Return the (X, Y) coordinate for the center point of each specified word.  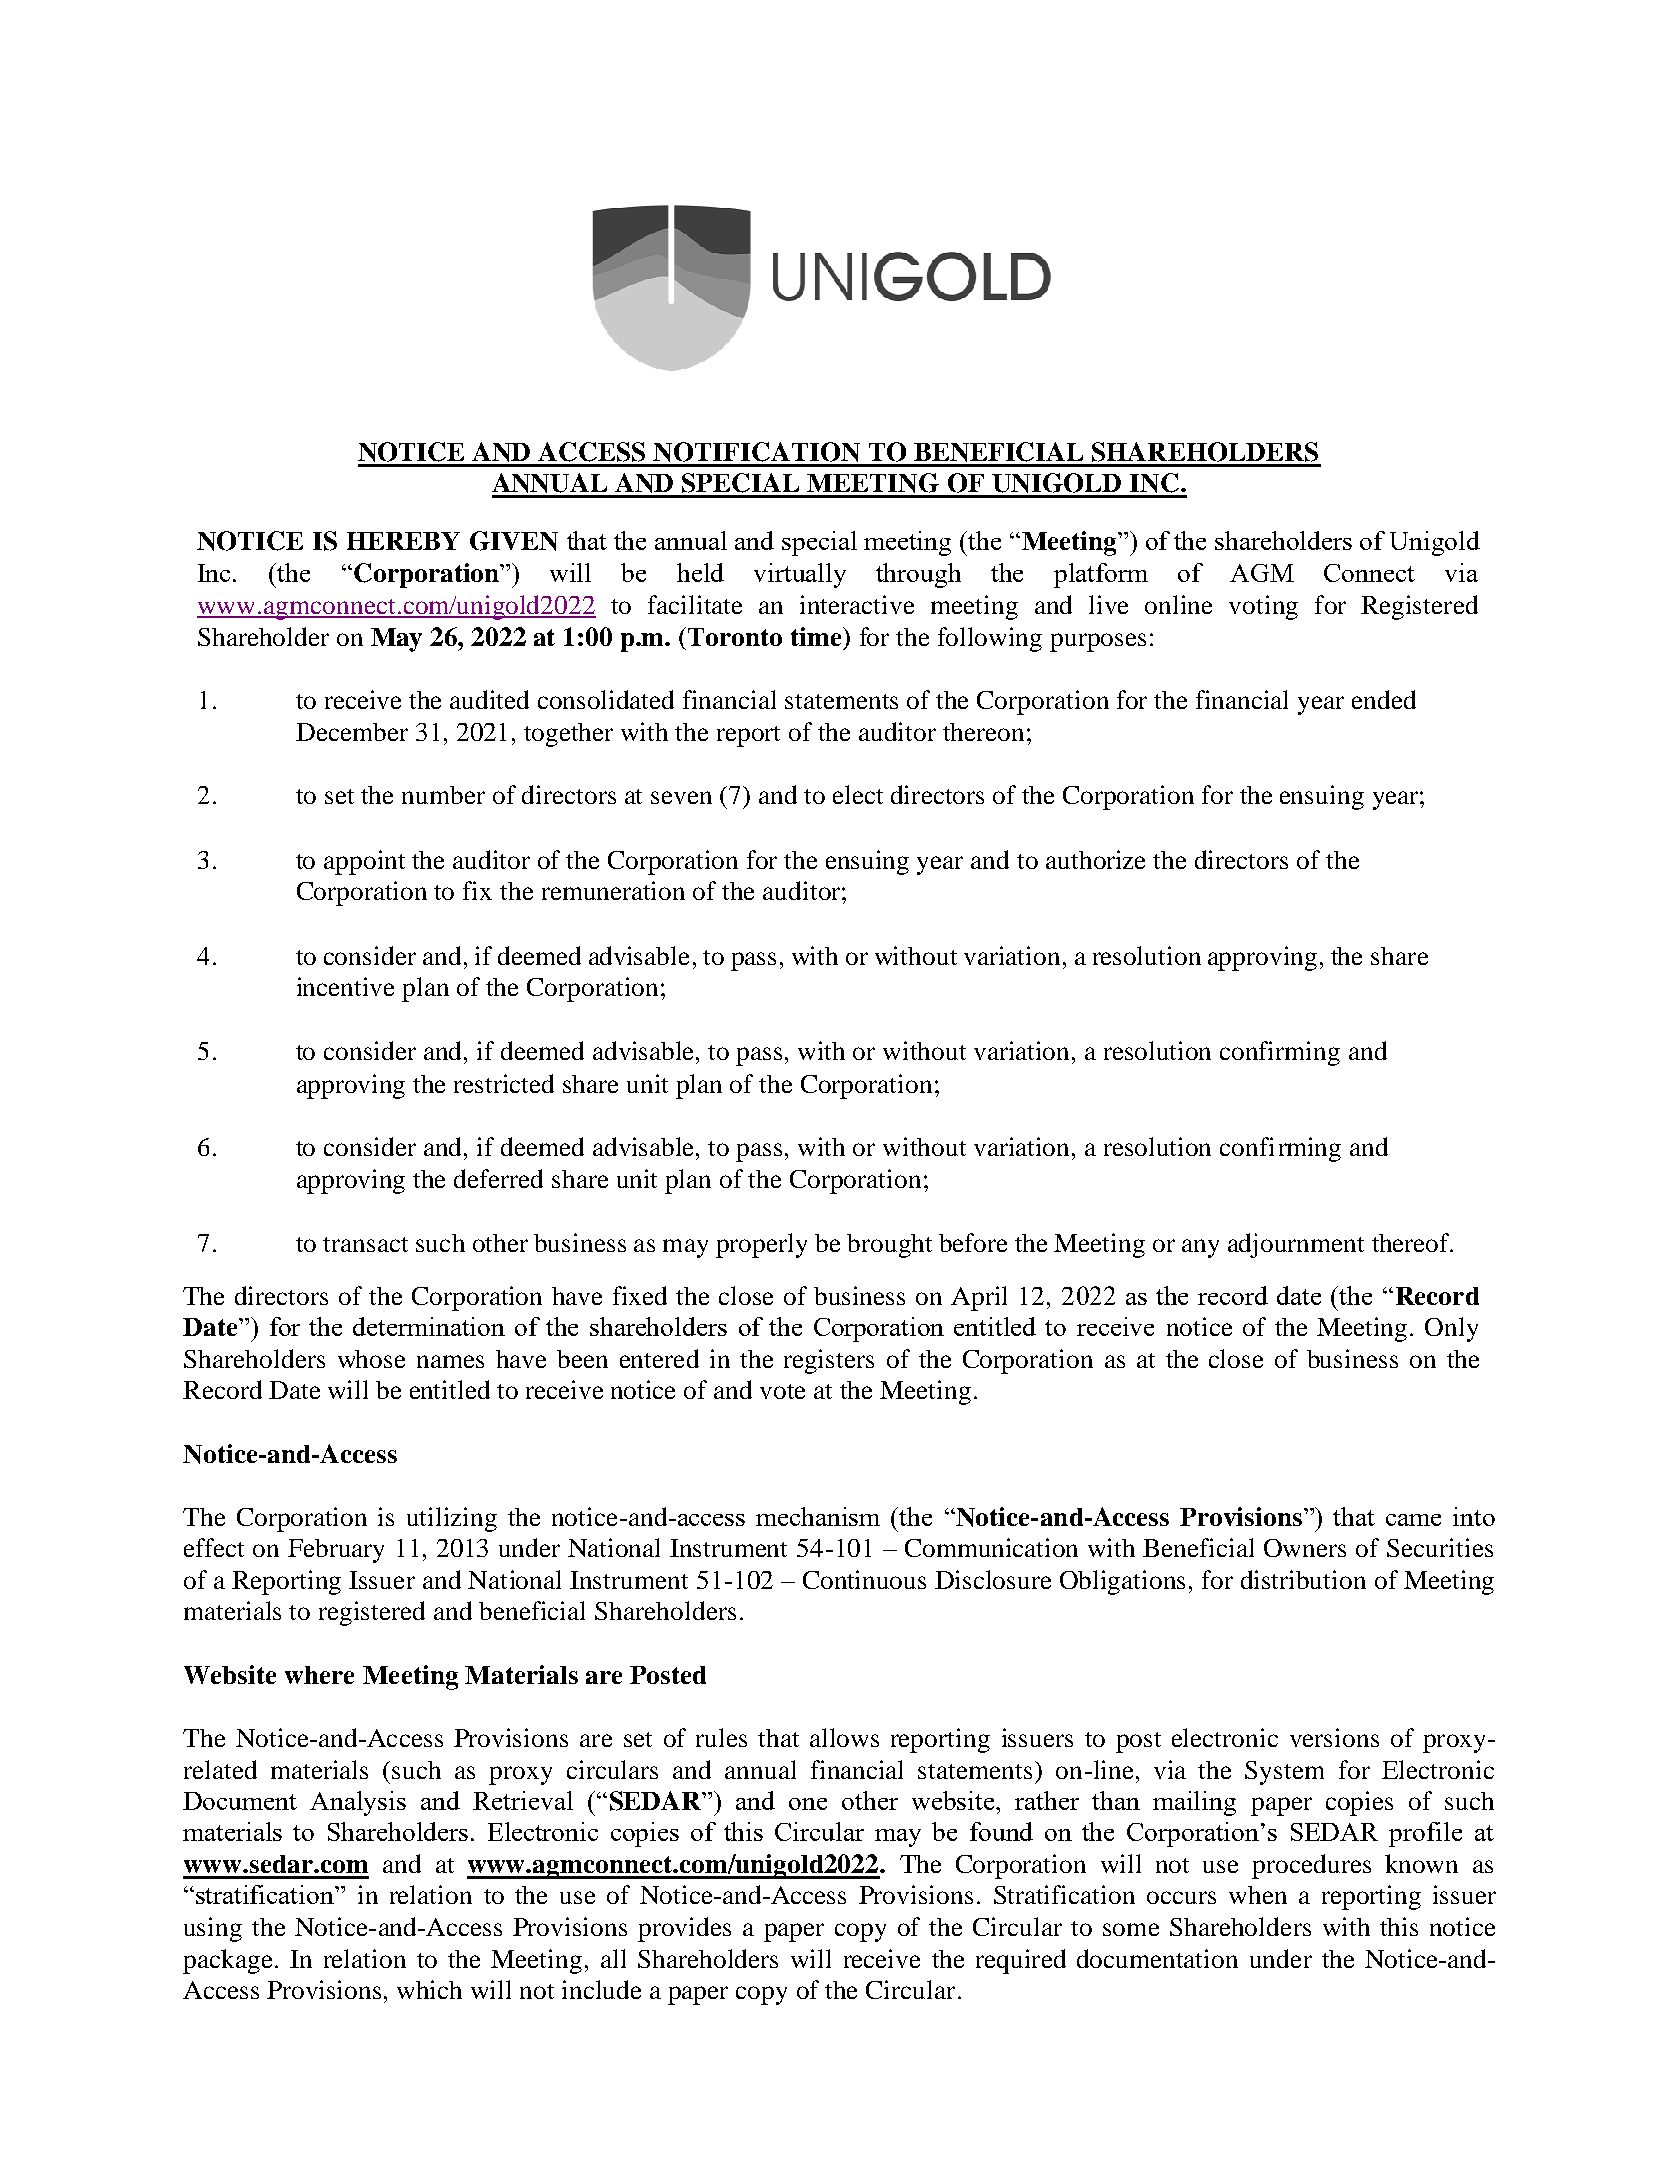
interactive (857, 604)
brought (889, 1246)
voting (1263, 607)
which (429, 1989)
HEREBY (403, 541)
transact (365, 1244)
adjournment (1296, 1245)
